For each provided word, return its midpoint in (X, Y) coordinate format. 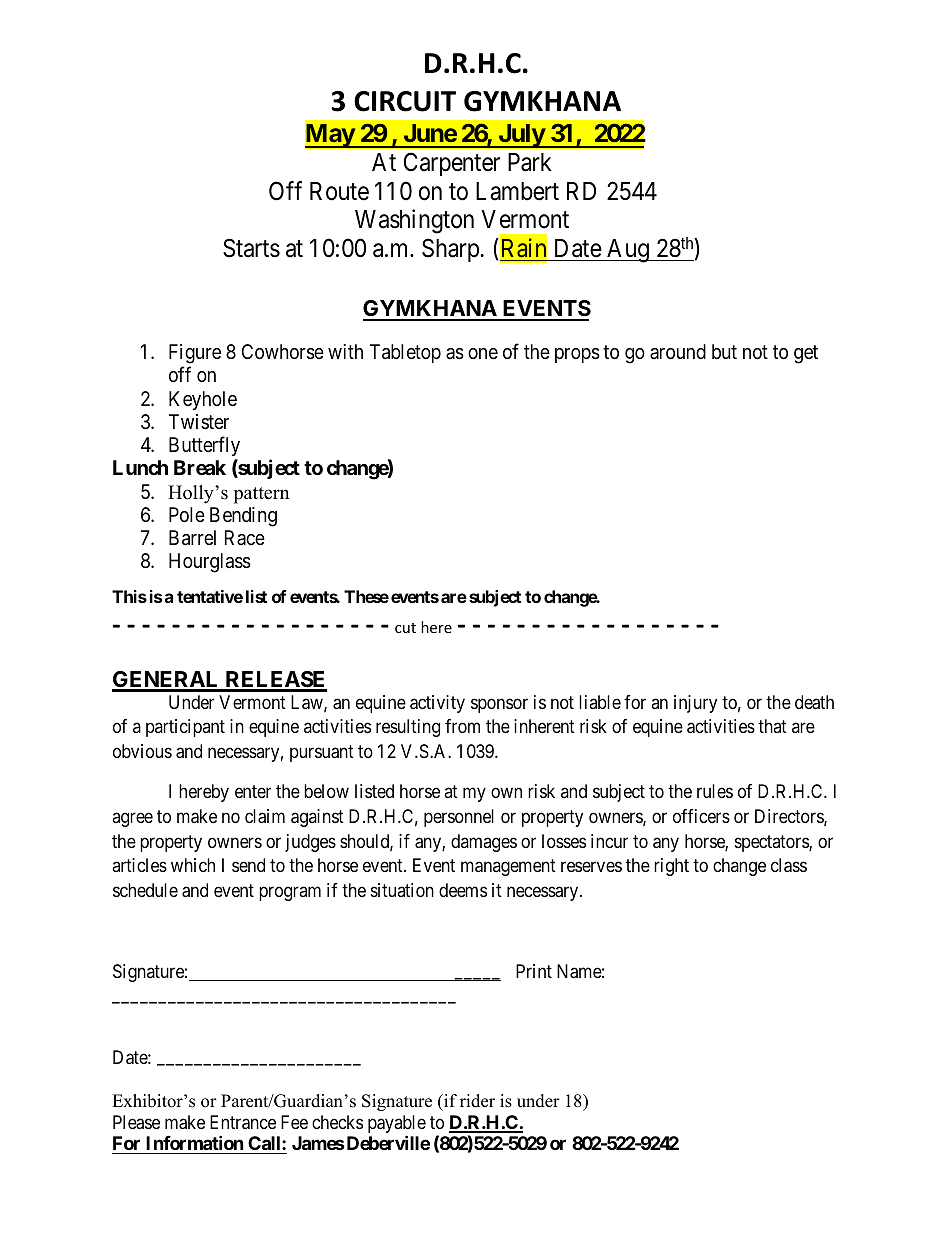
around (678, 351)
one (483, 353)
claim (265, 816)
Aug (628, 251)
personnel (459, 818)
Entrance (243, 1122)
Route (339, 191)
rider (477, 1101)
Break (200, 467)
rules (715, 791)
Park (530, 162)
